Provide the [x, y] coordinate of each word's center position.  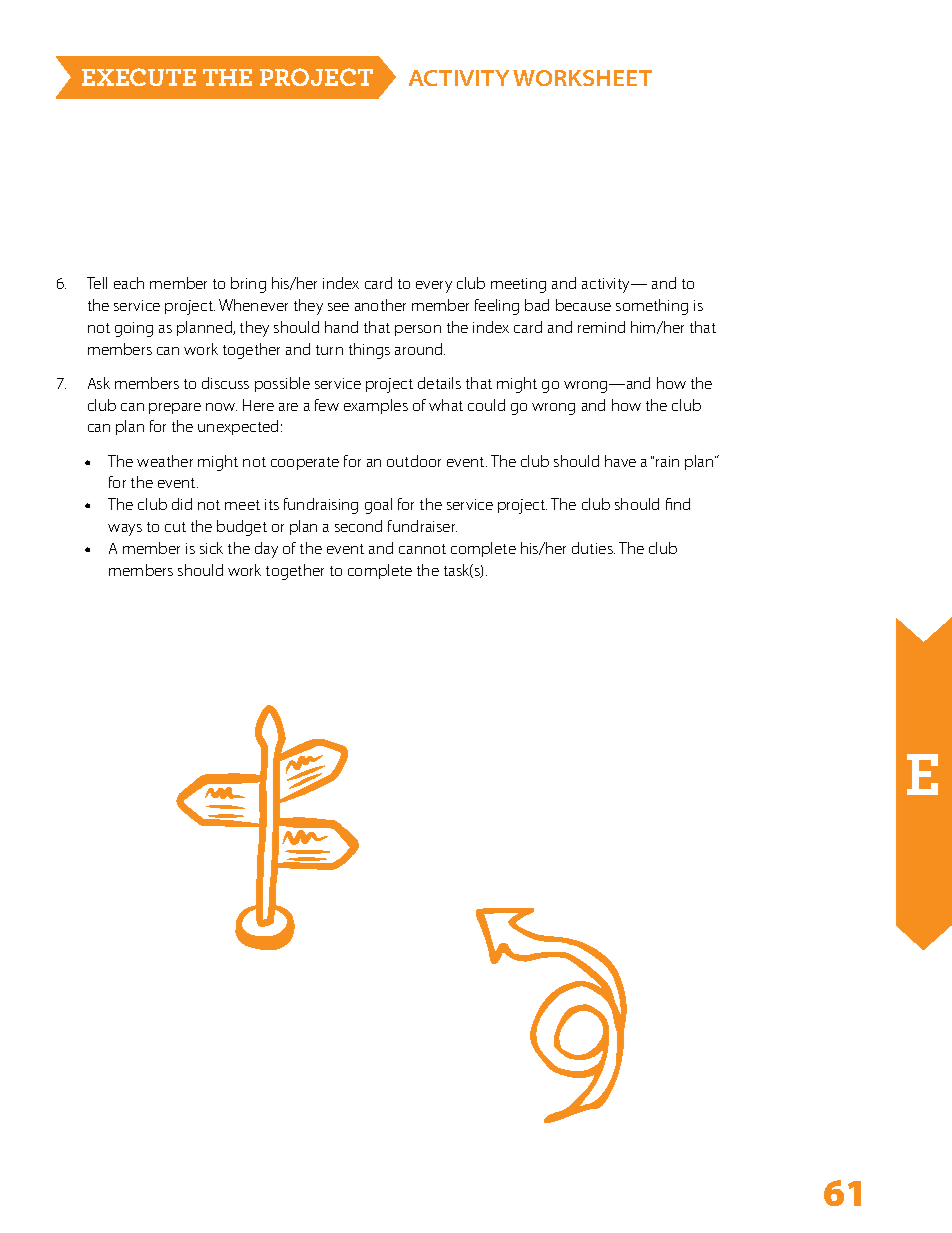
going [134, 329]
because [583, 305]
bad [537, 305]
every [434, 287]
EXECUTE [139, 77]
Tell [97, 283]
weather [165, 461]
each [129, 283]
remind [601, 327]
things [369, 351]
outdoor [414, 461]
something [652, 307]
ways [125, 530]
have [620, 461]
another [380, 305]
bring [248, 285]
